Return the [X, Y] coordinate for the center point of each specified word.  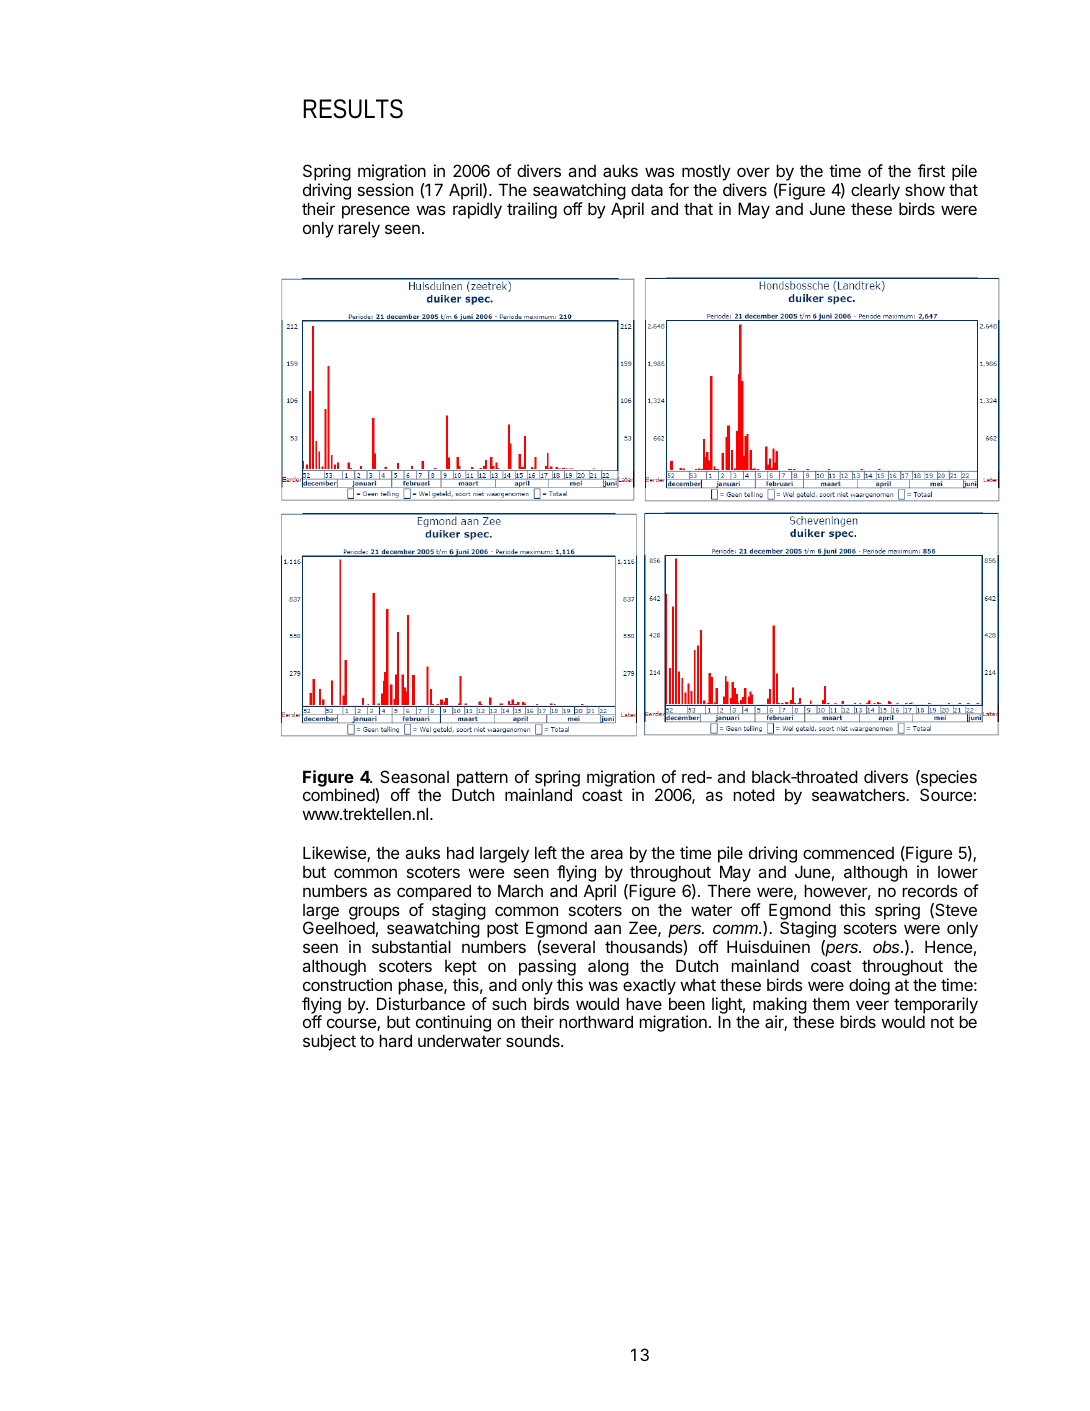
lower [958, 872]
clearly [876, 193]
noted [754, 794]
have [644, 1003]
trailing [532, 210]
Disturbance [421, 1003]
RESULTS [353, 109]
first [931, 170]
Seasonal [414, 776]
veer [872, 1005]
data [647, 190]
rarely [359, 229]
